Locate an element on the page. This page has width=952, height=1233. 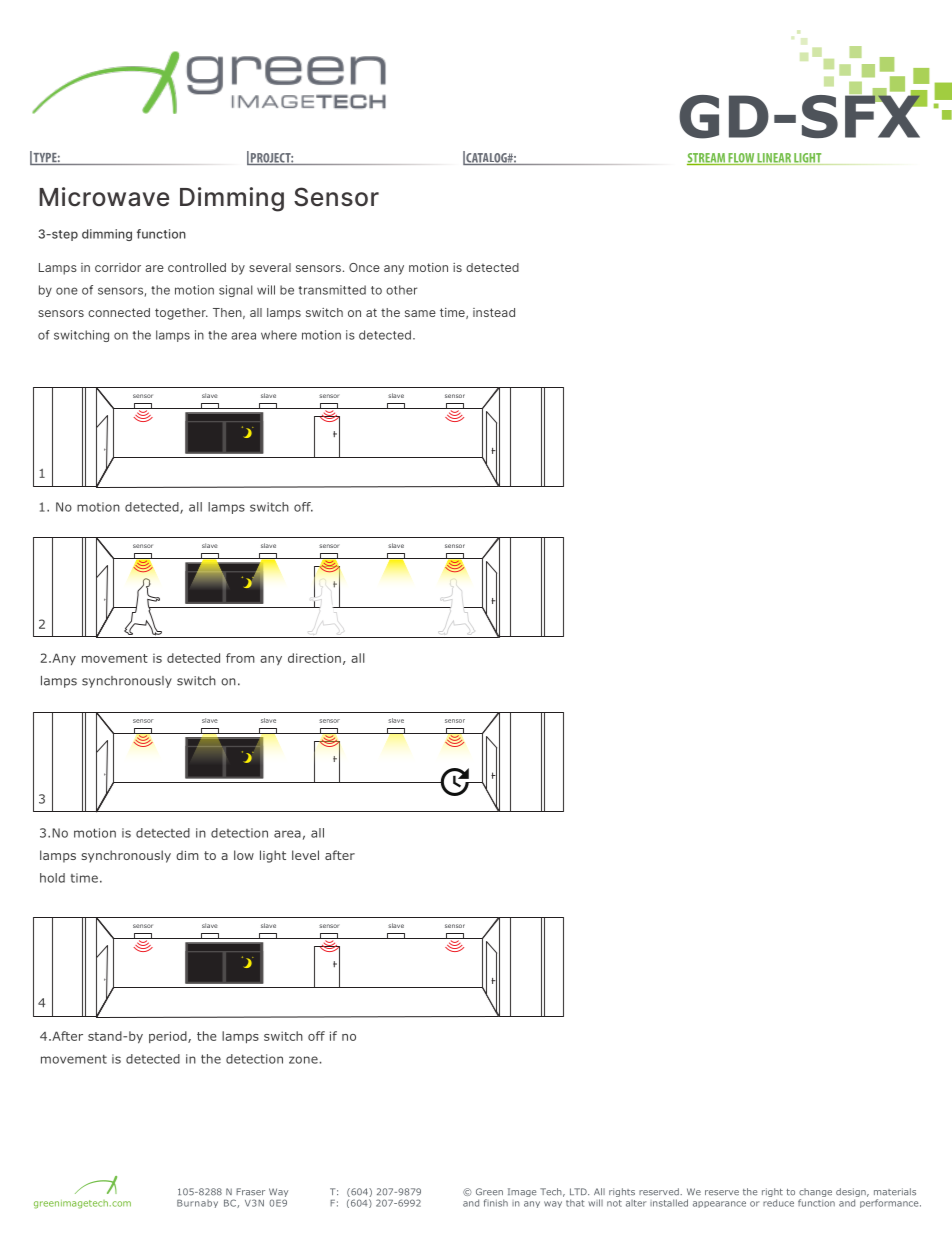
hold is located at coordinates (52, 878).
